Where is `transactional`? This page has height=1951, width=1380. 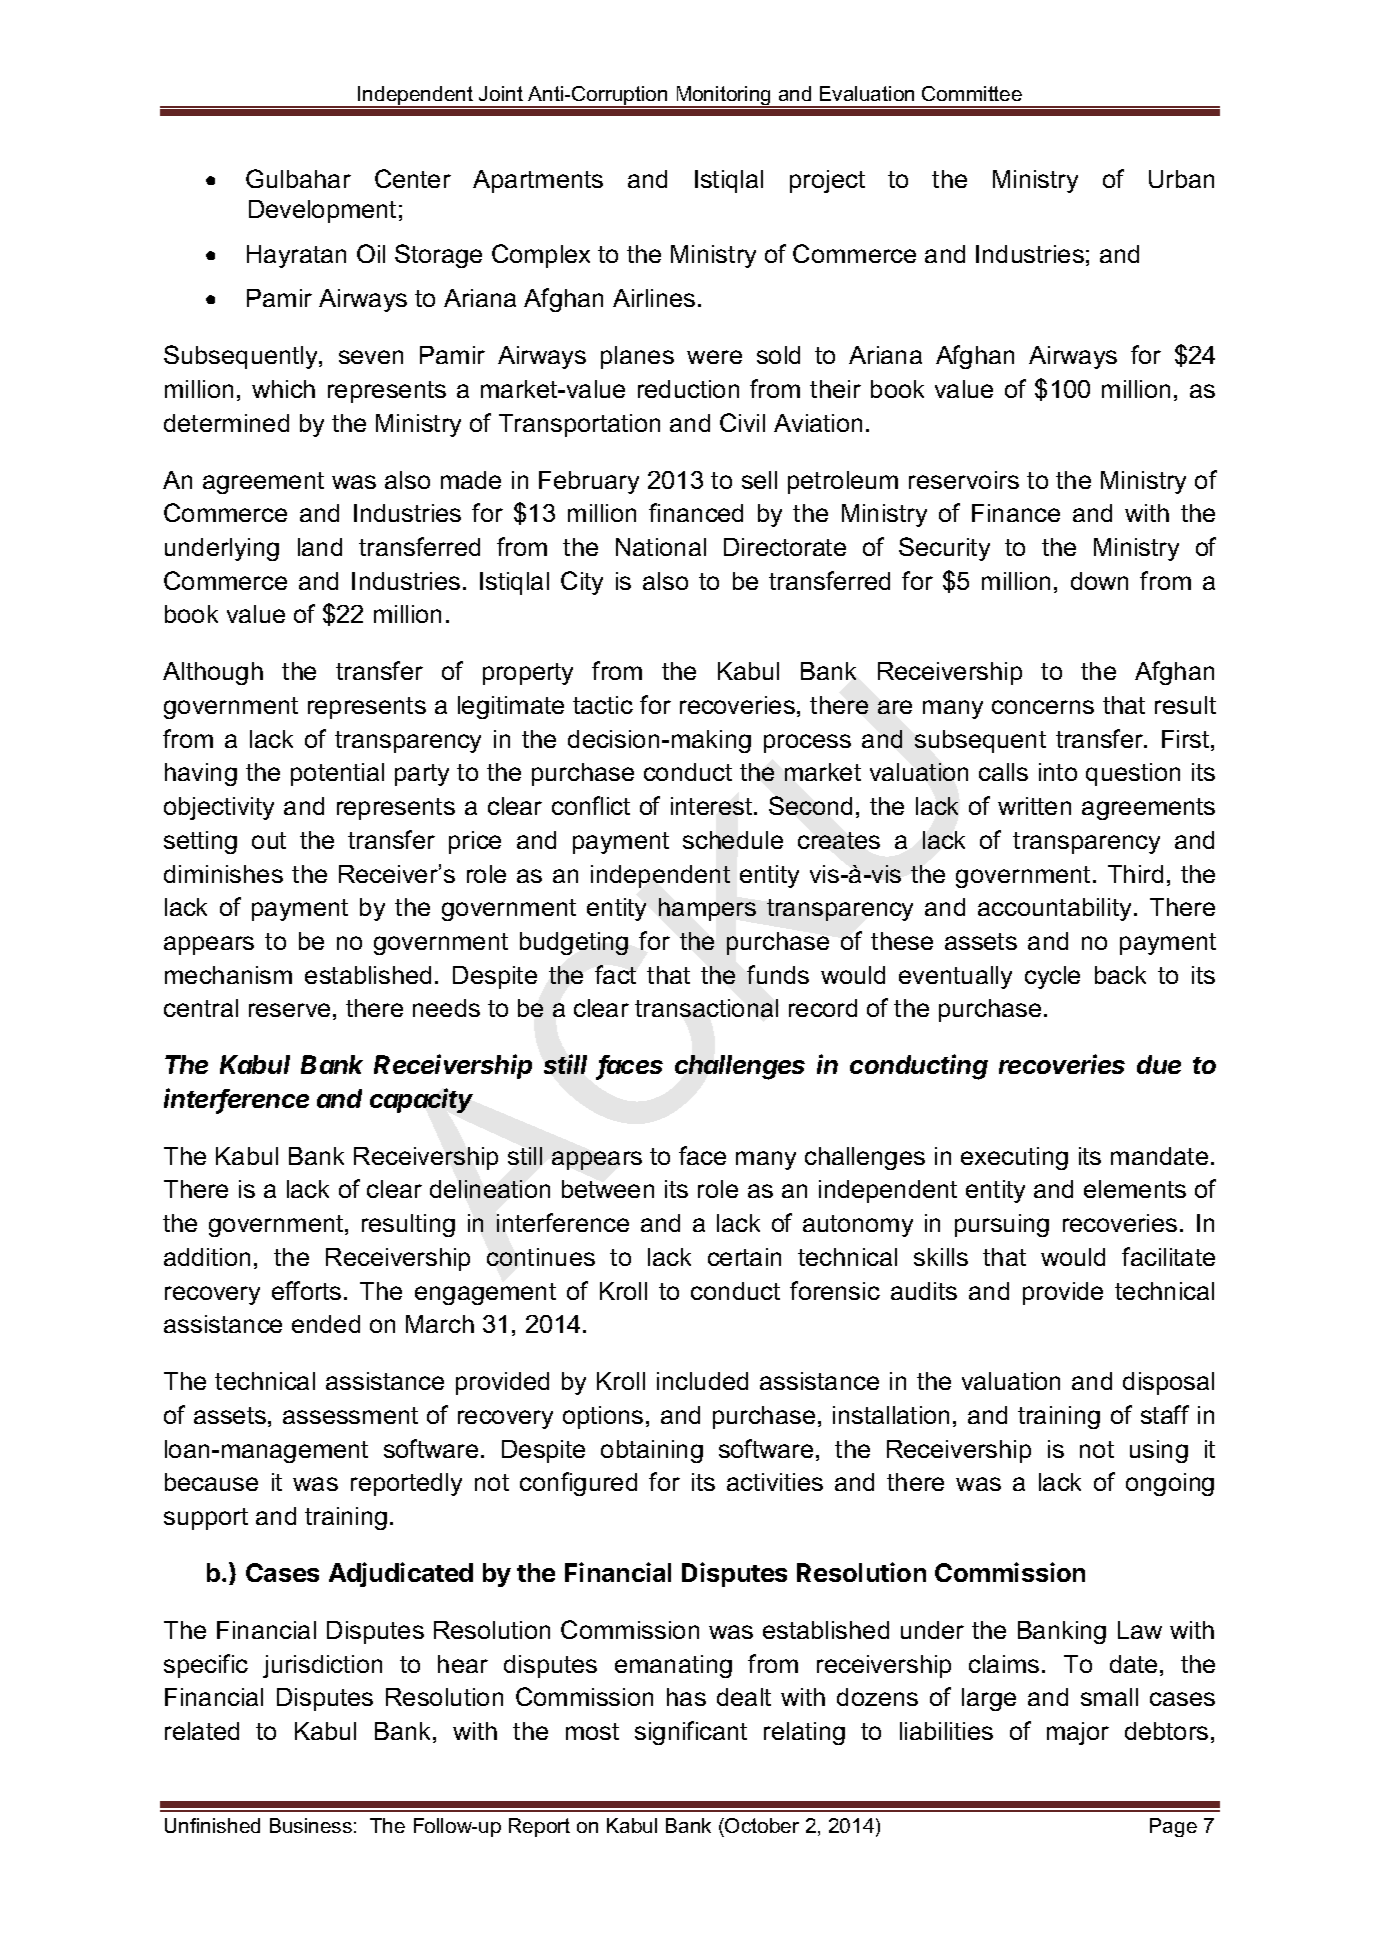
transactional is located at coordinates (706, 1008).
